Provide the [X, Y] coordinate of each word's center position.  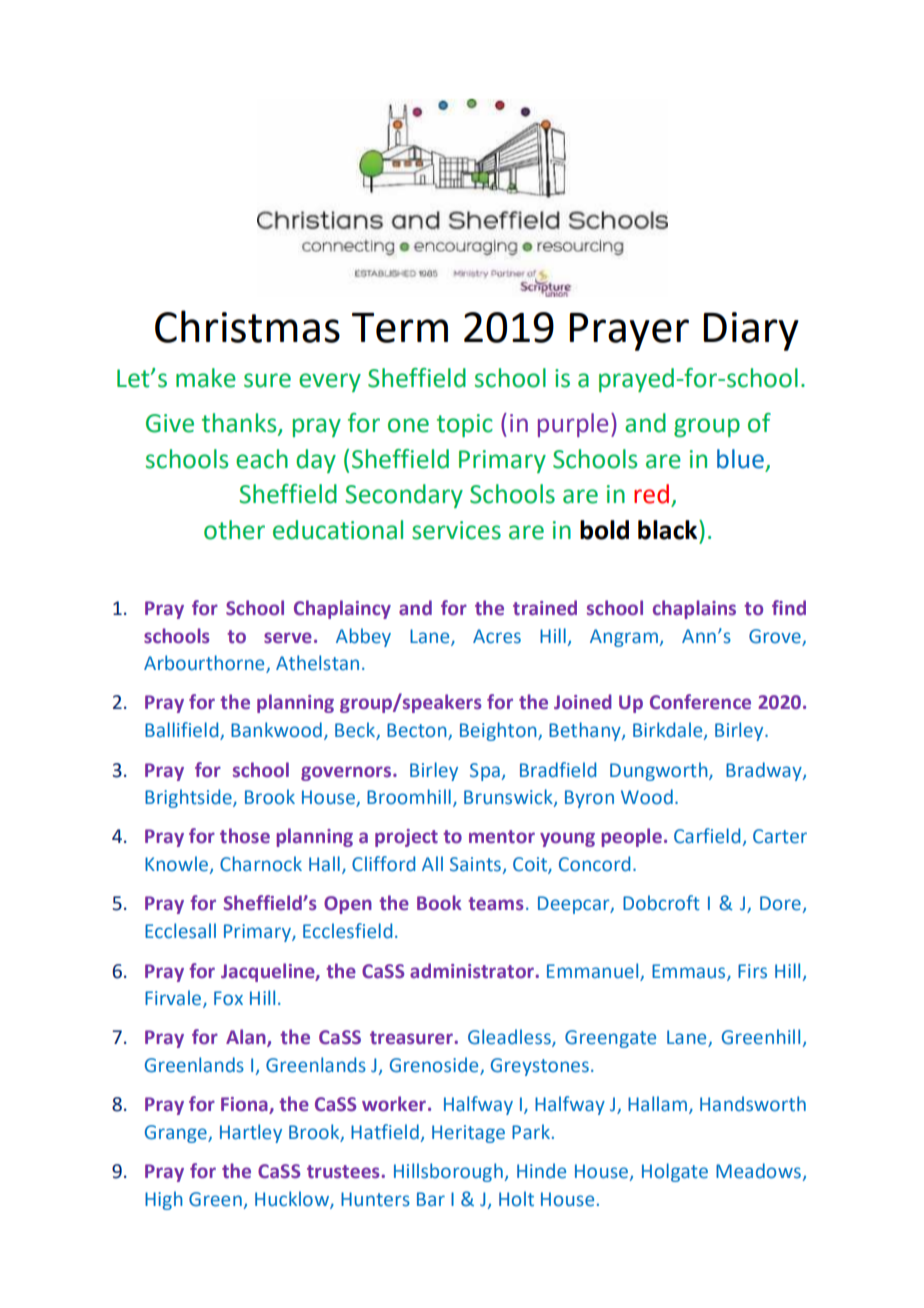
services [456, 530]
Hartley [251, 1133]
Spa [485, 772]
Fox [228, 998]
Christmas [247, 326]
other [234, 530]
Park [531, 1132]
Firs [752, 971]
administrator [473, 971]
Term [400, 328]
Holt [516, 1199]
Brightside [189, 798]
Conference [700, 702]
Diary [751, 331]
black [669, 530]
